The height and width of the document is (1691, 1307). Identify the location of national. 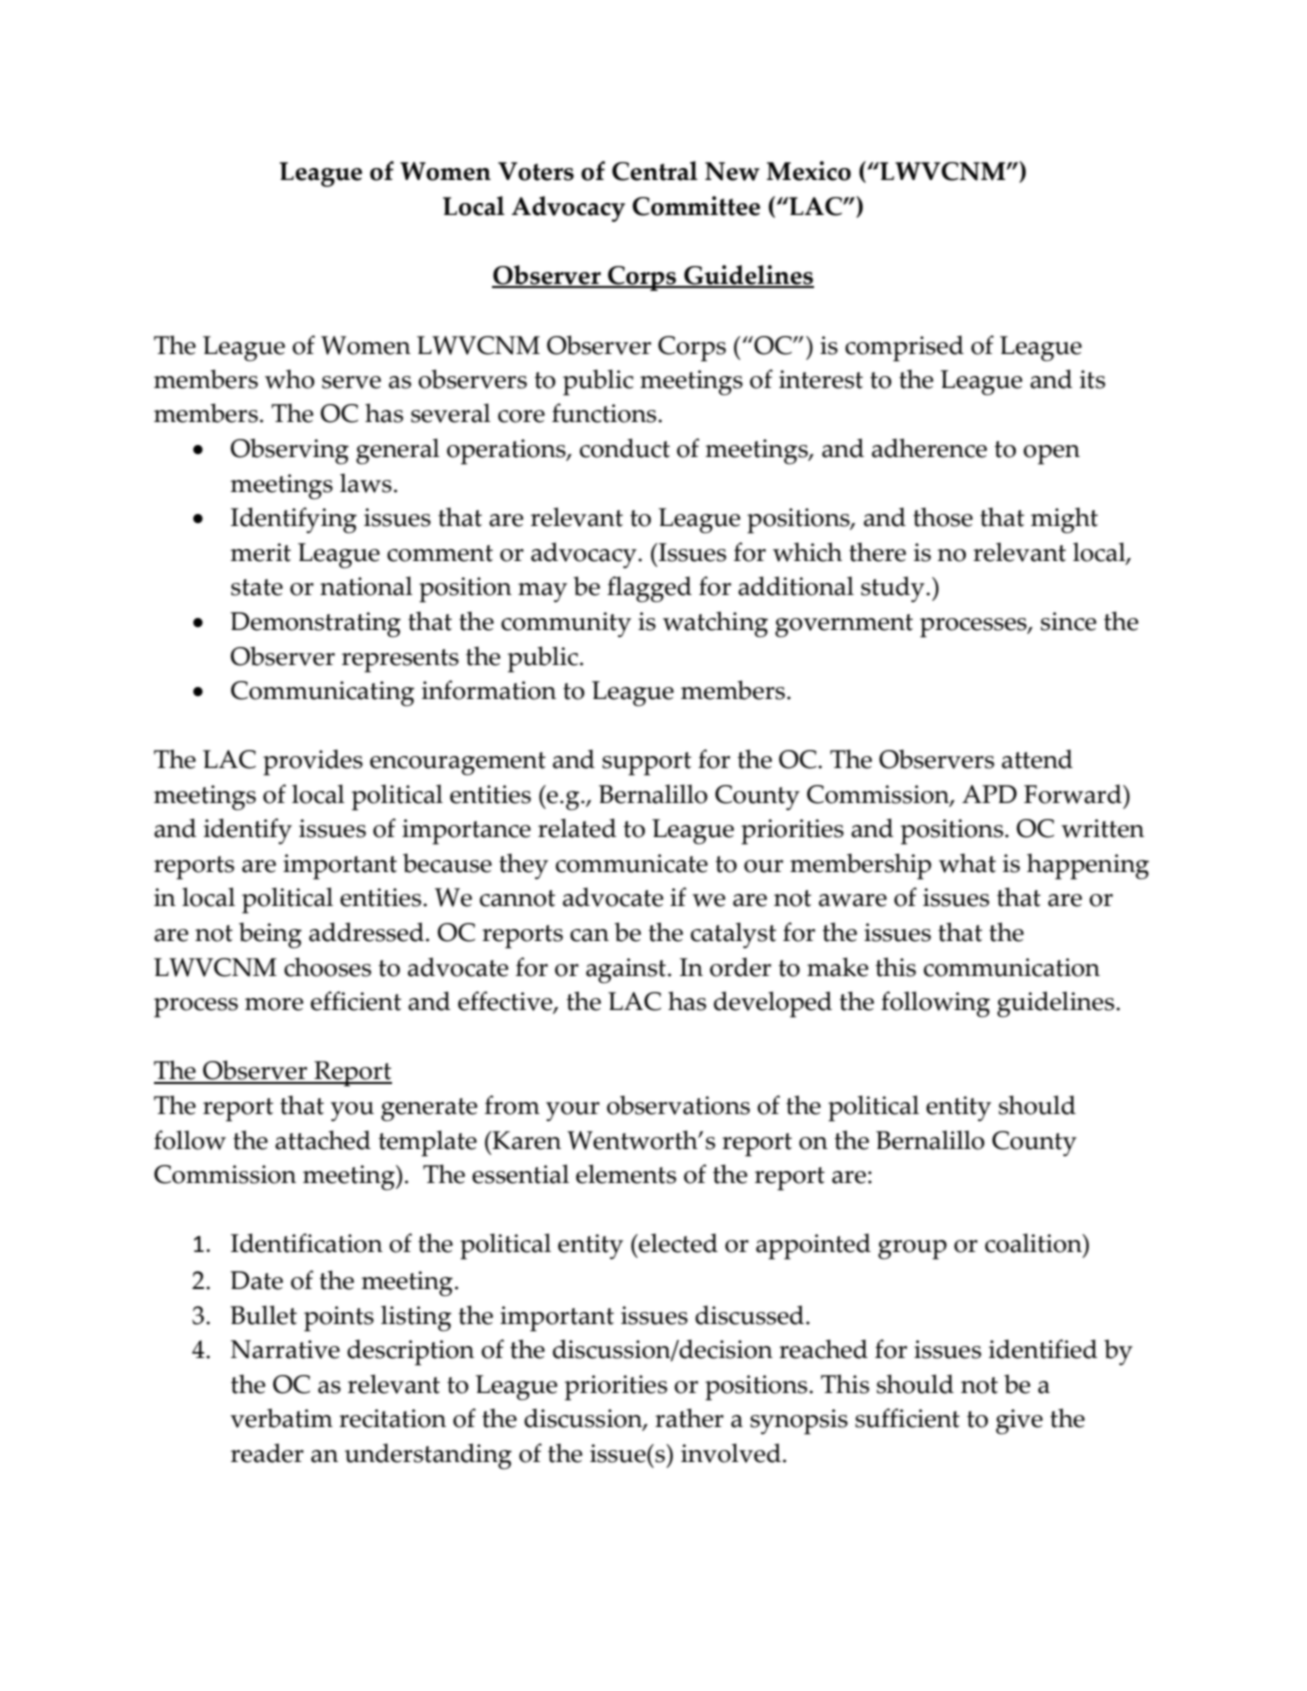
(366, 586).
